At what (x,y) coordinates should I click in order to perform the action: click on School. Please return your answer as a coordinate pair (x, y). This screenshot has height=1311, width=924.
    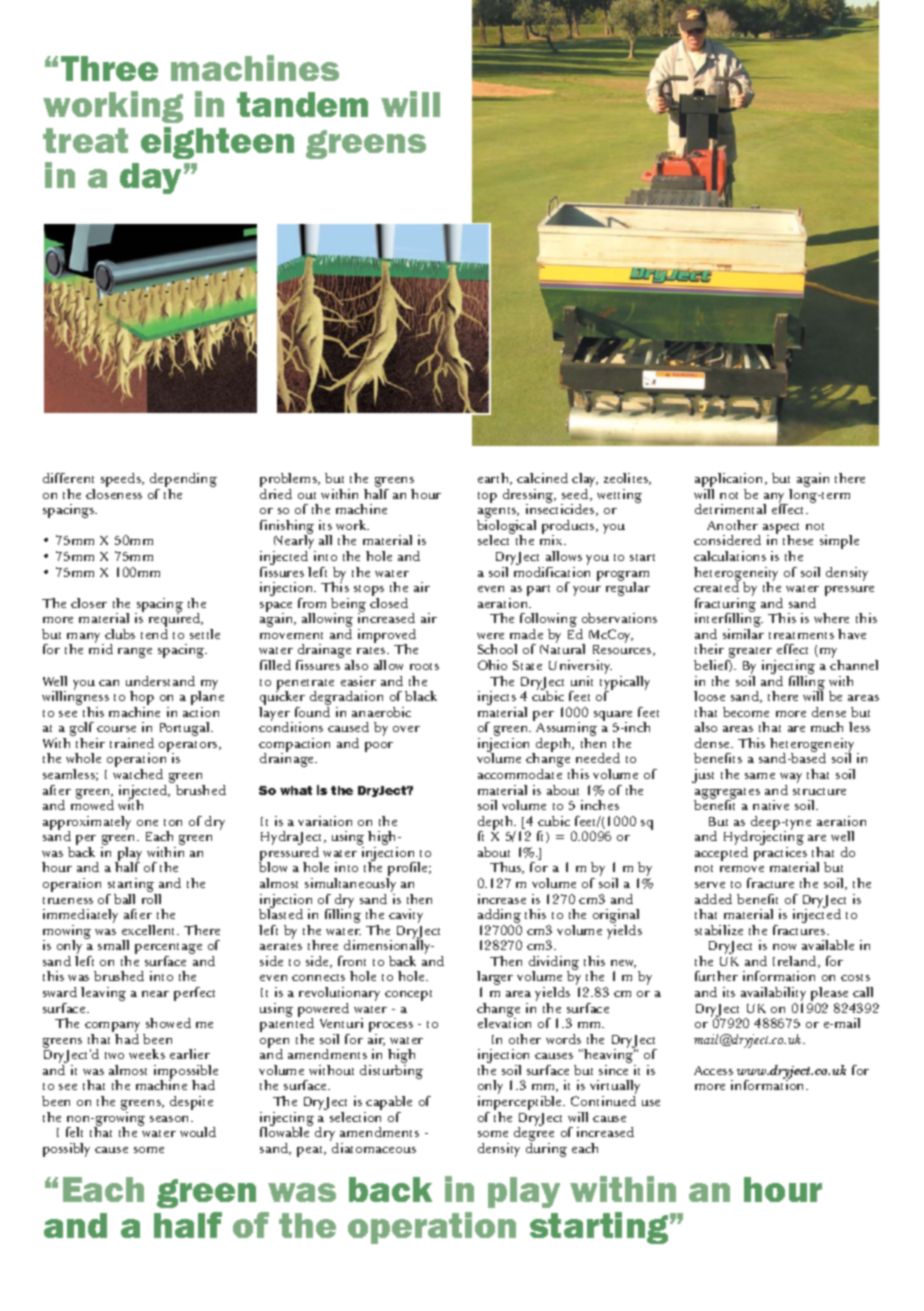
    Looking at the image, I should click on (497, 649).
